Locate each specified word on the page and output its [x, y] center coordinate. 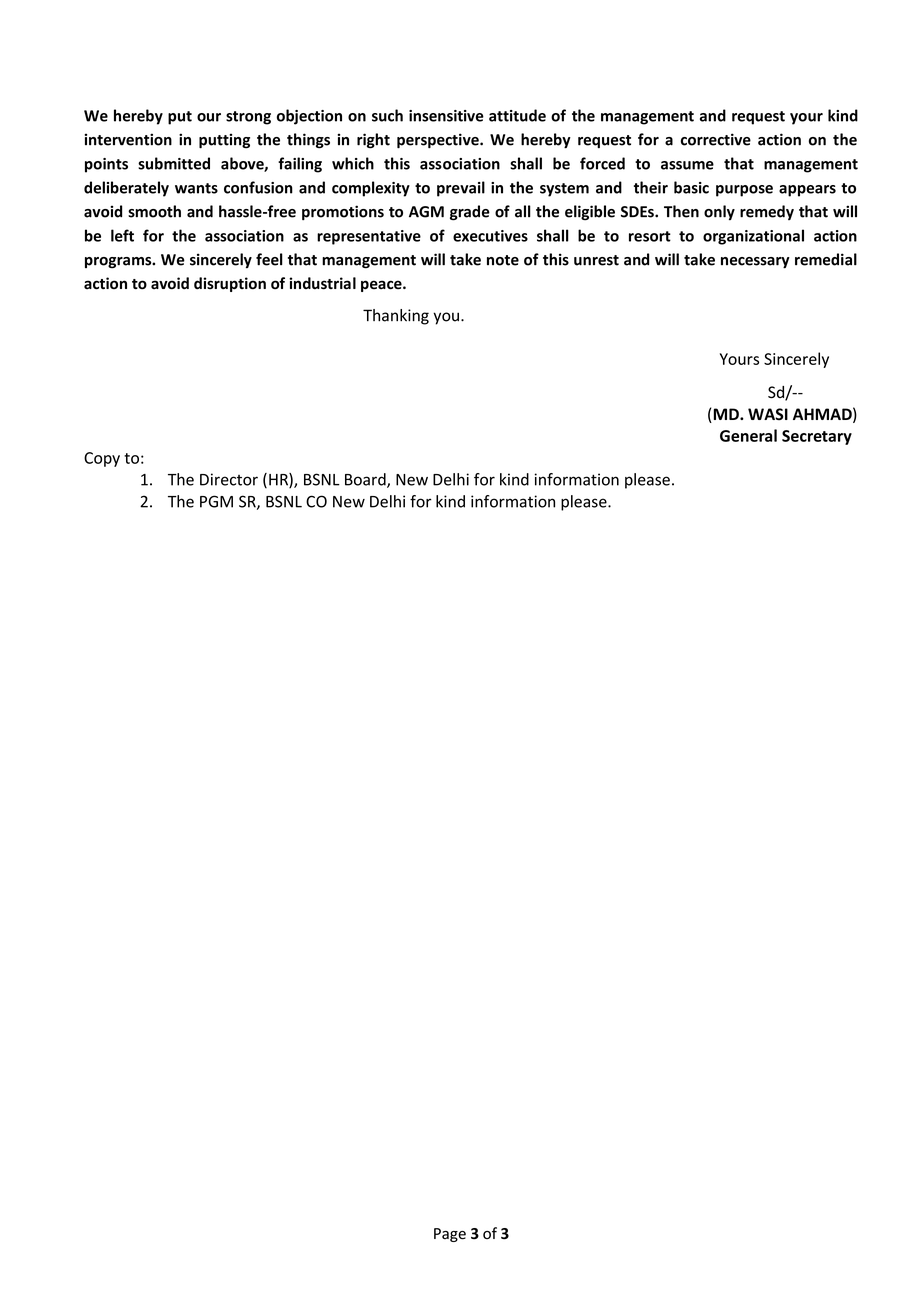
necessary [755, 263]
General [748, 435]
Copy [102, 459]
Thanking [396, 317]
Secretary [817, 437]
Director [229, 479]
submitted [174, 163]
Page [450, 1235]
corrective [716, 139]
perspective [439, 141]
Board [366, 480]
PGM [216, 501]
